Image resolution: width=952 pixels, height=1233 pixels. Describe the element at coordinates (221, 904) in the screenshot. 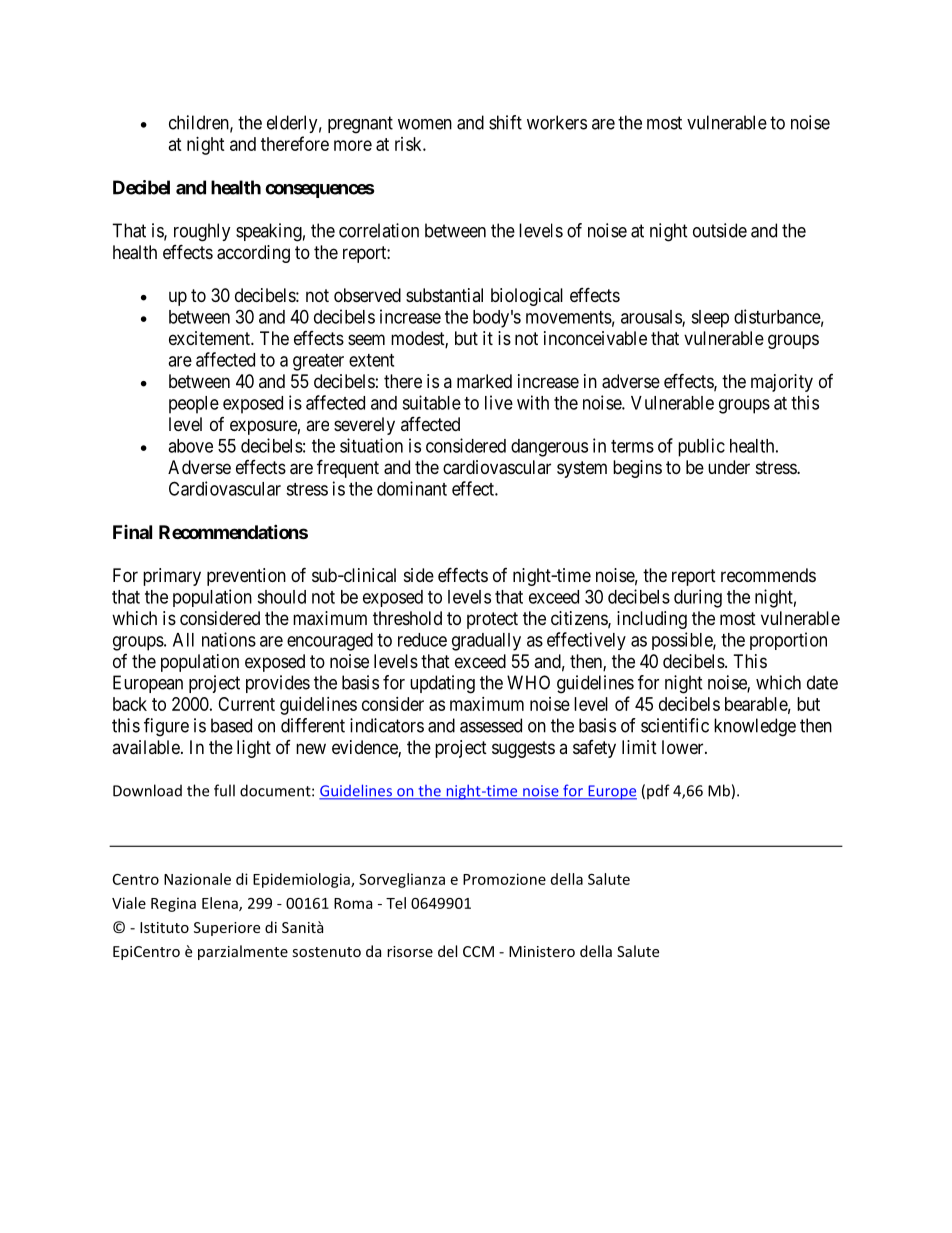

I see `Elena` at that location.
